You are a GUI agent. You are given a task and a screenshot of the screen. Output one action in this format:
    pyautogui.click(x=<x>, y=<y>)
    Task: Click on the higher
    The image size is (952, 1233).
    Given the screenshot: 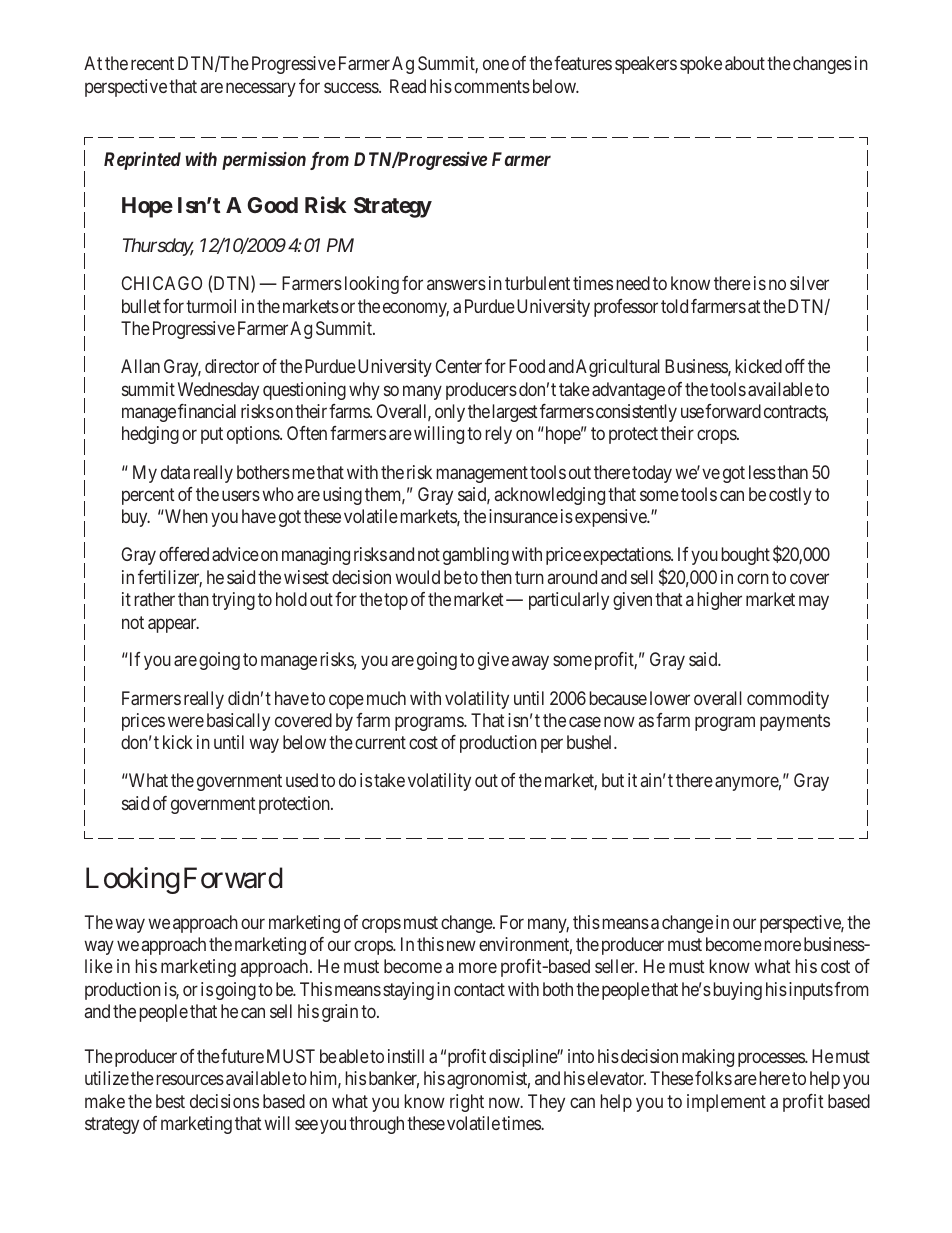 What is the action you would take?
    pyautogui.click(x=719, y=601)
